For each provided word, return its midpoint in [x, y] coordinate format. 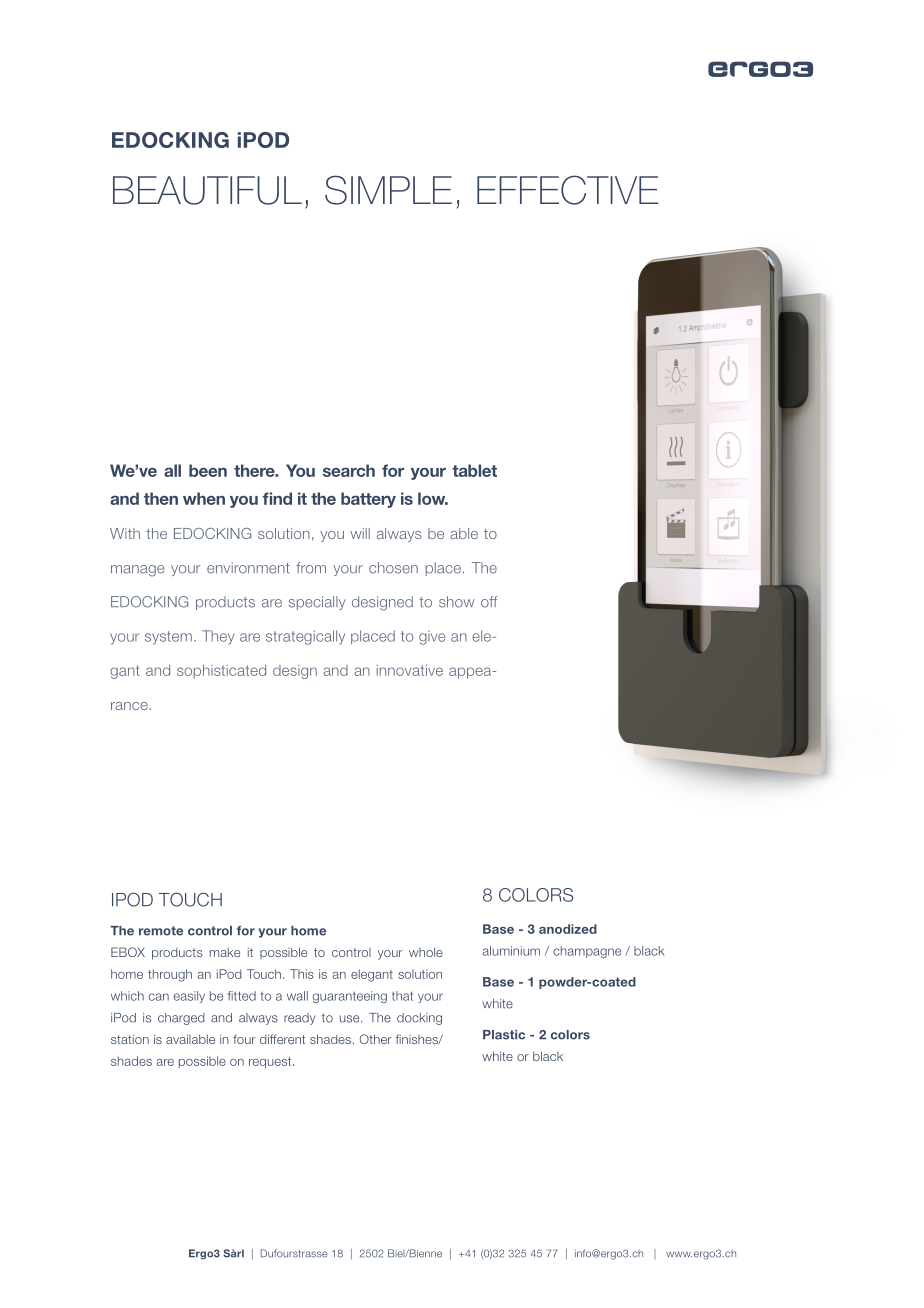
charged [181, 1019]
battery [368, 500]
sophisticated [221, 672]
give [432, 638]
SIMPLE [388, 190]
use [351, 1019]
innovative [410, 670]
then [161, 498]
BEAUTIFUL [207, 190]
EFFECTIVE [567, 190]
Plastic [504, 1035]
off [489, 602]
